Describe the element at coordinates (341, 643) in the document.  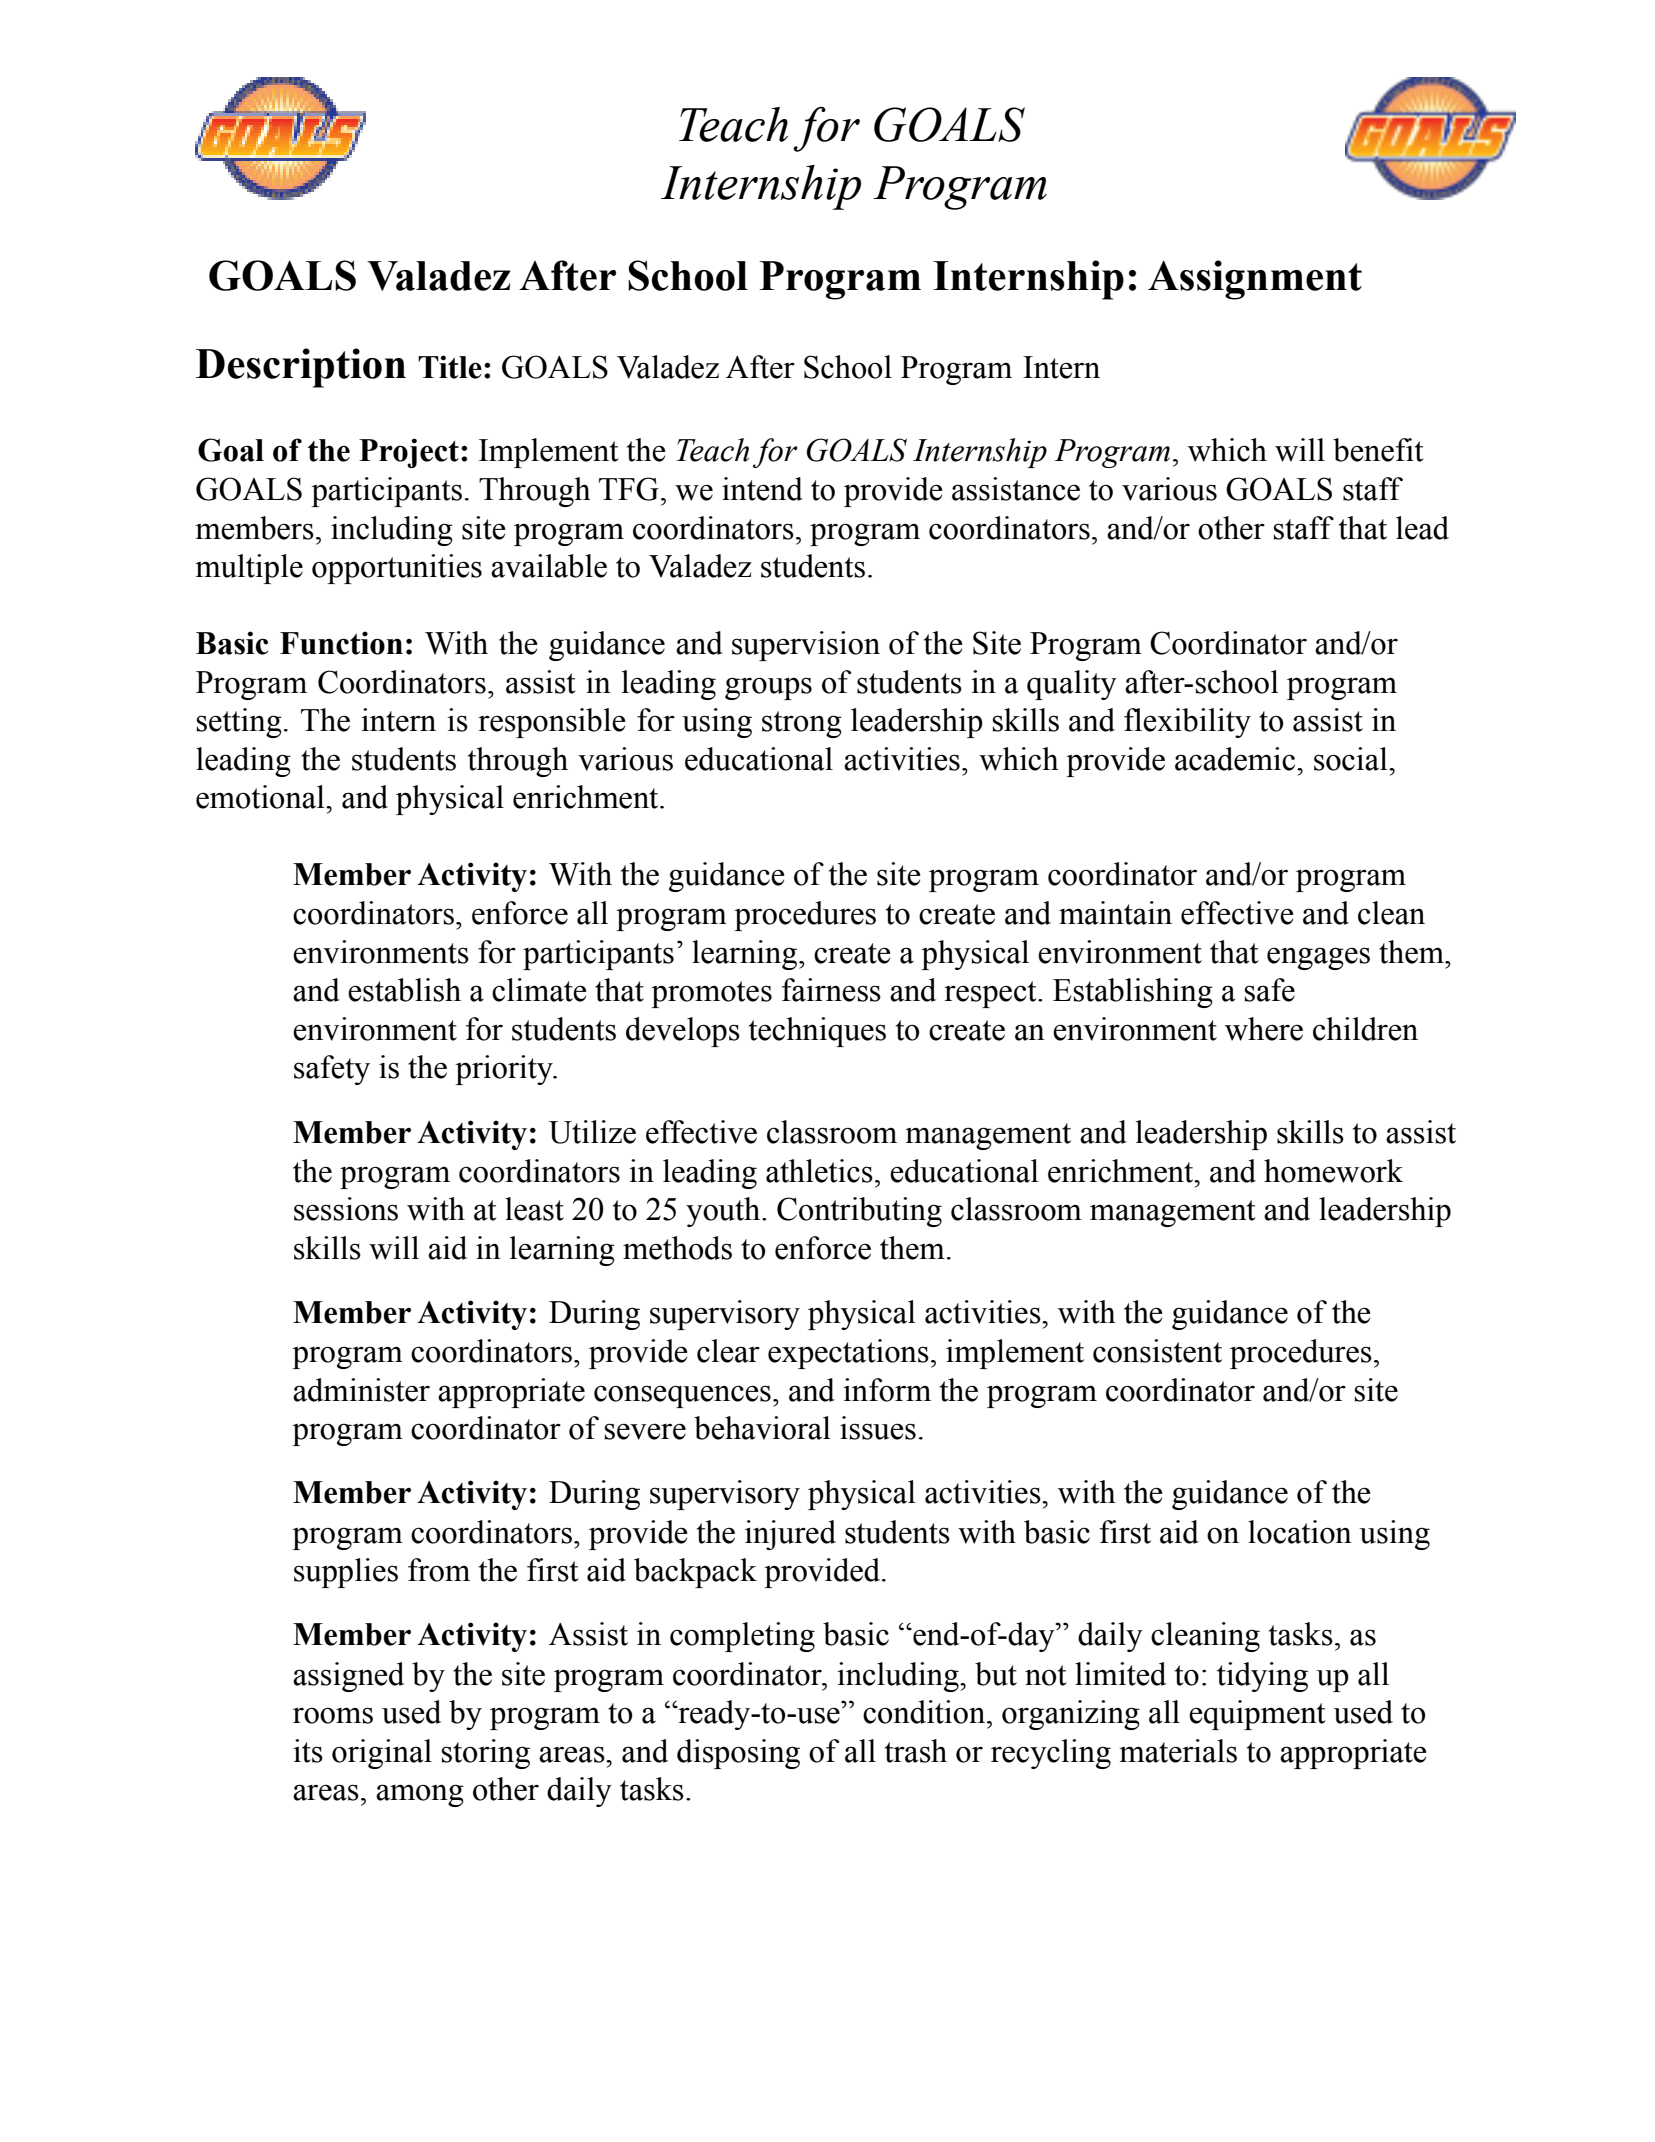
I see `Function` at that location.
